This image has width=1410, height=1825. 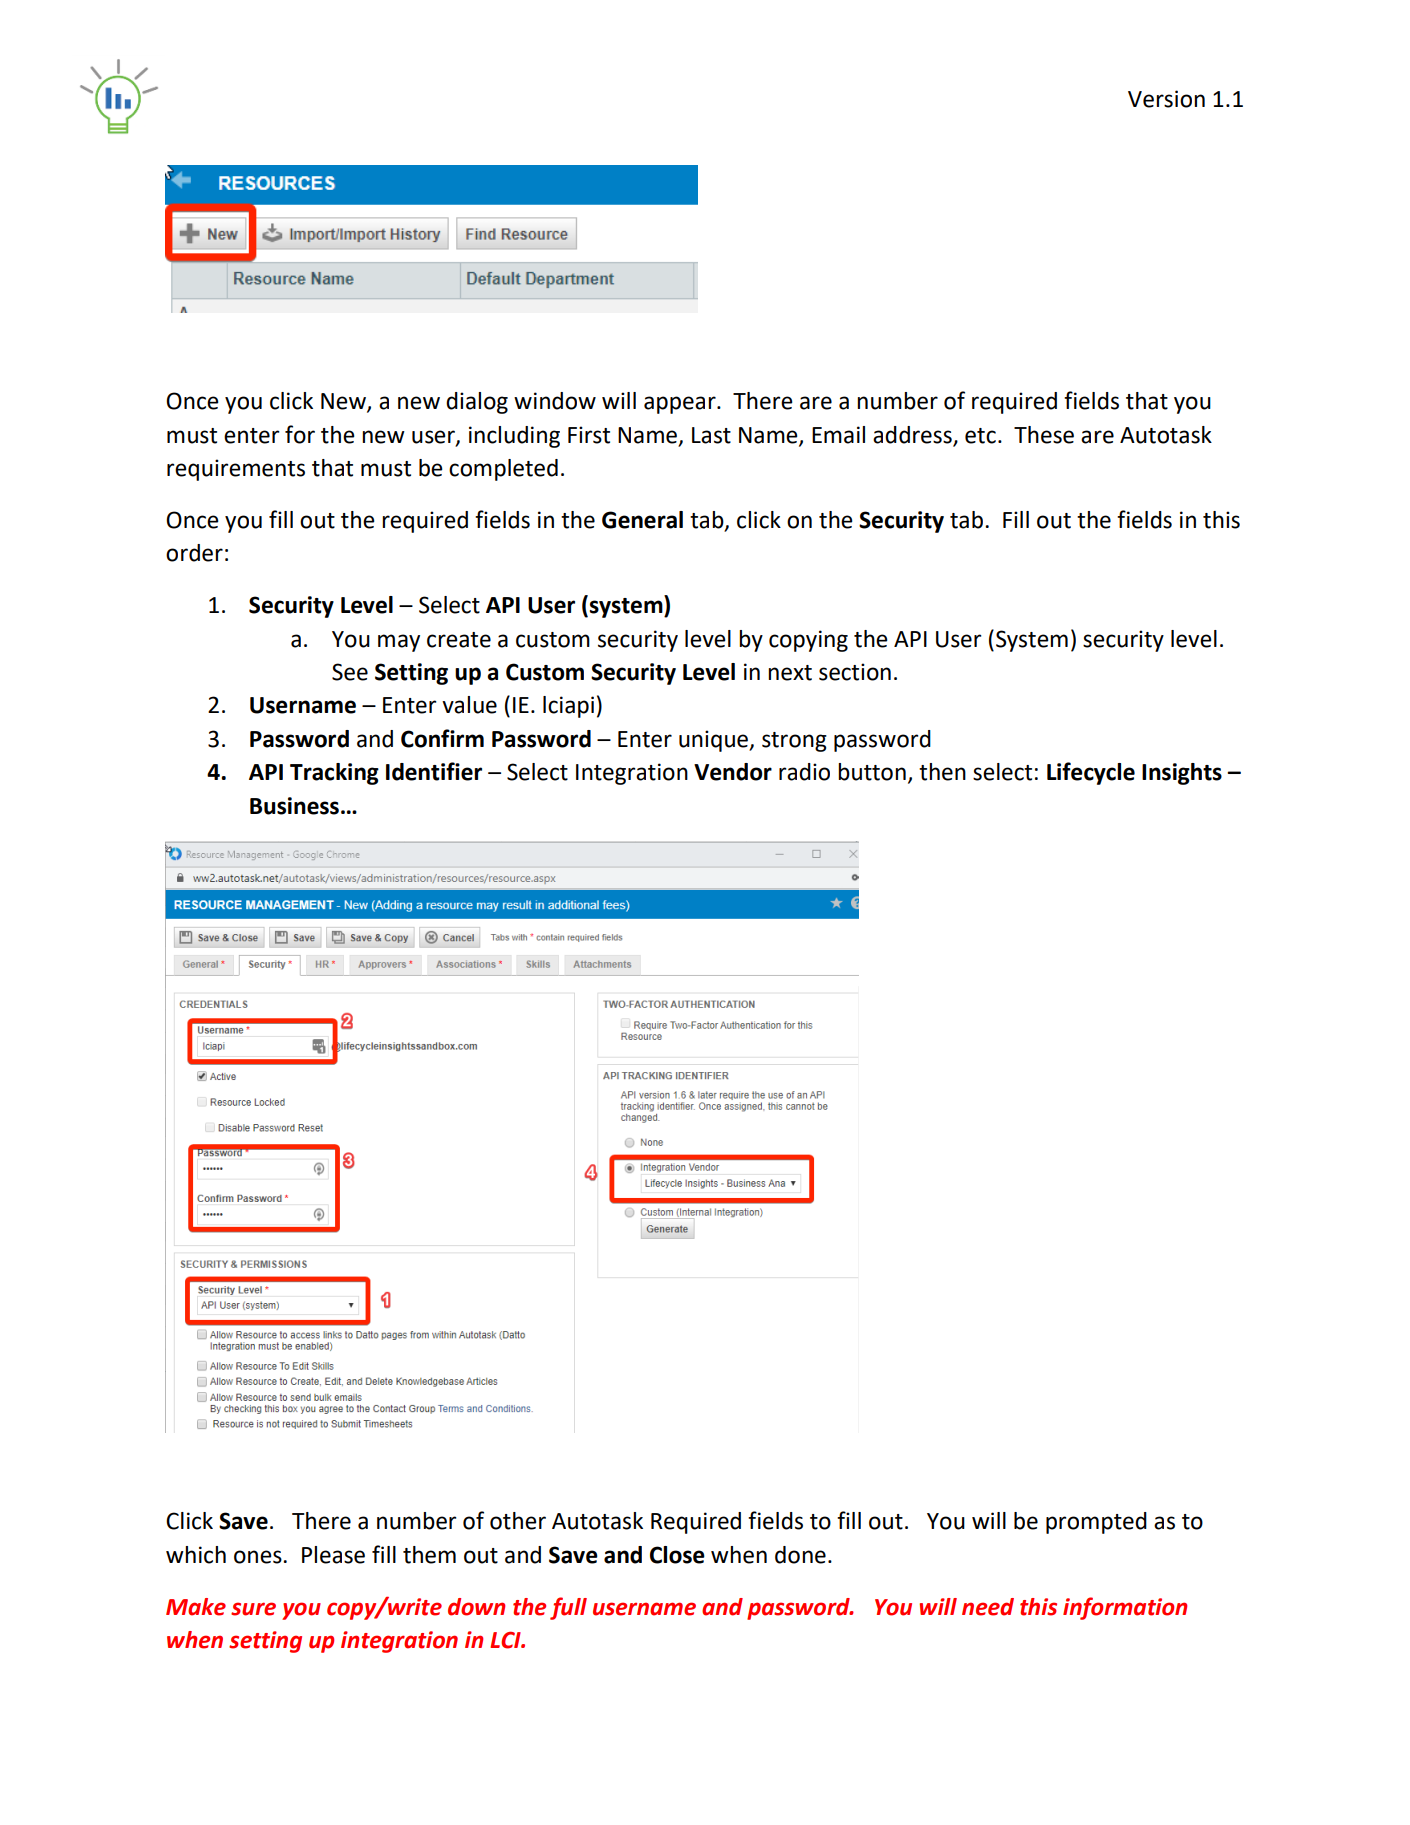 What do you see at coordinates (333, 1555) in the image?
I see `Please` at bounding box center [333, 1555].
